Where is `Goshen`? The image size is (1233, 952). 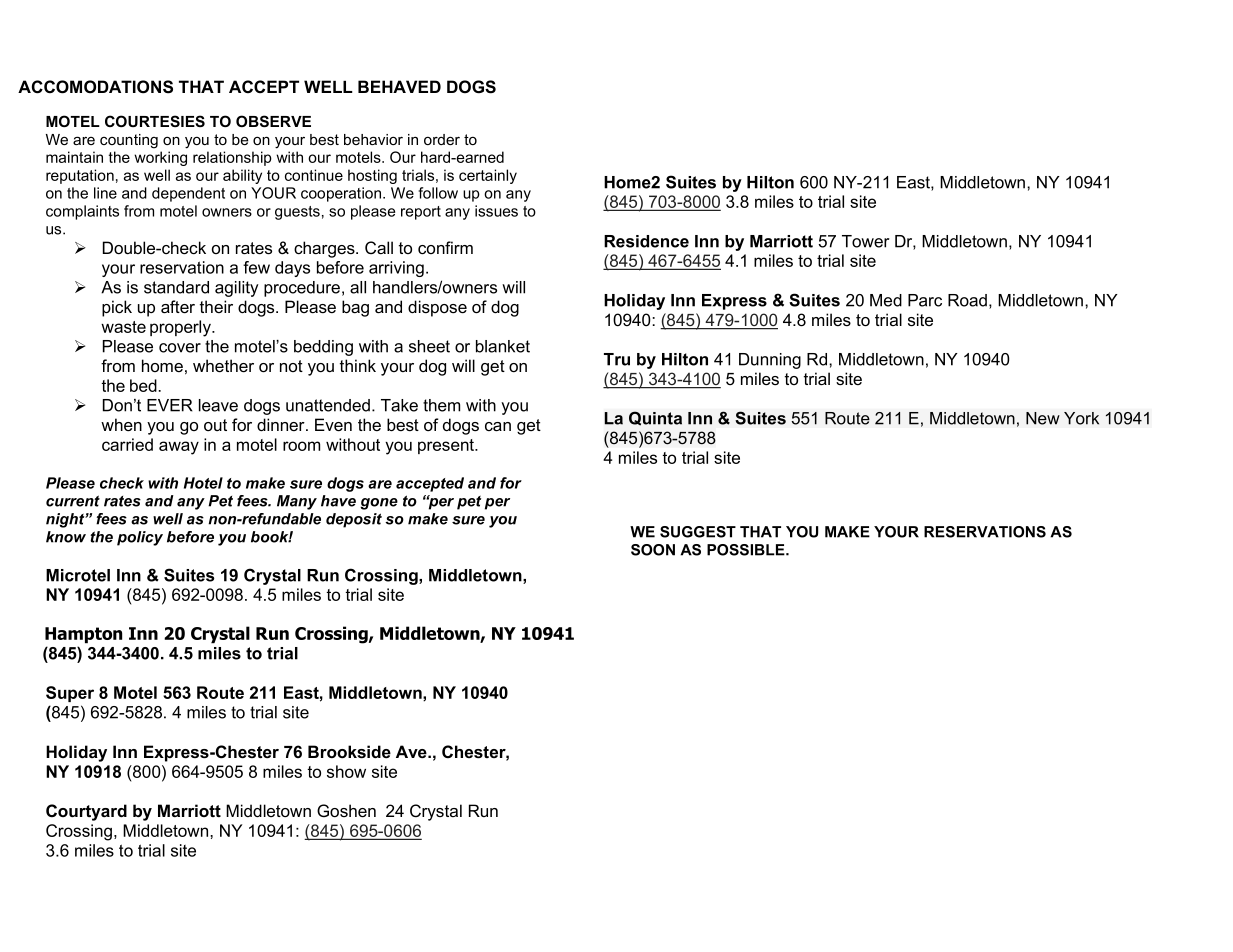 Goshen is located at coordinates (346, 811).
